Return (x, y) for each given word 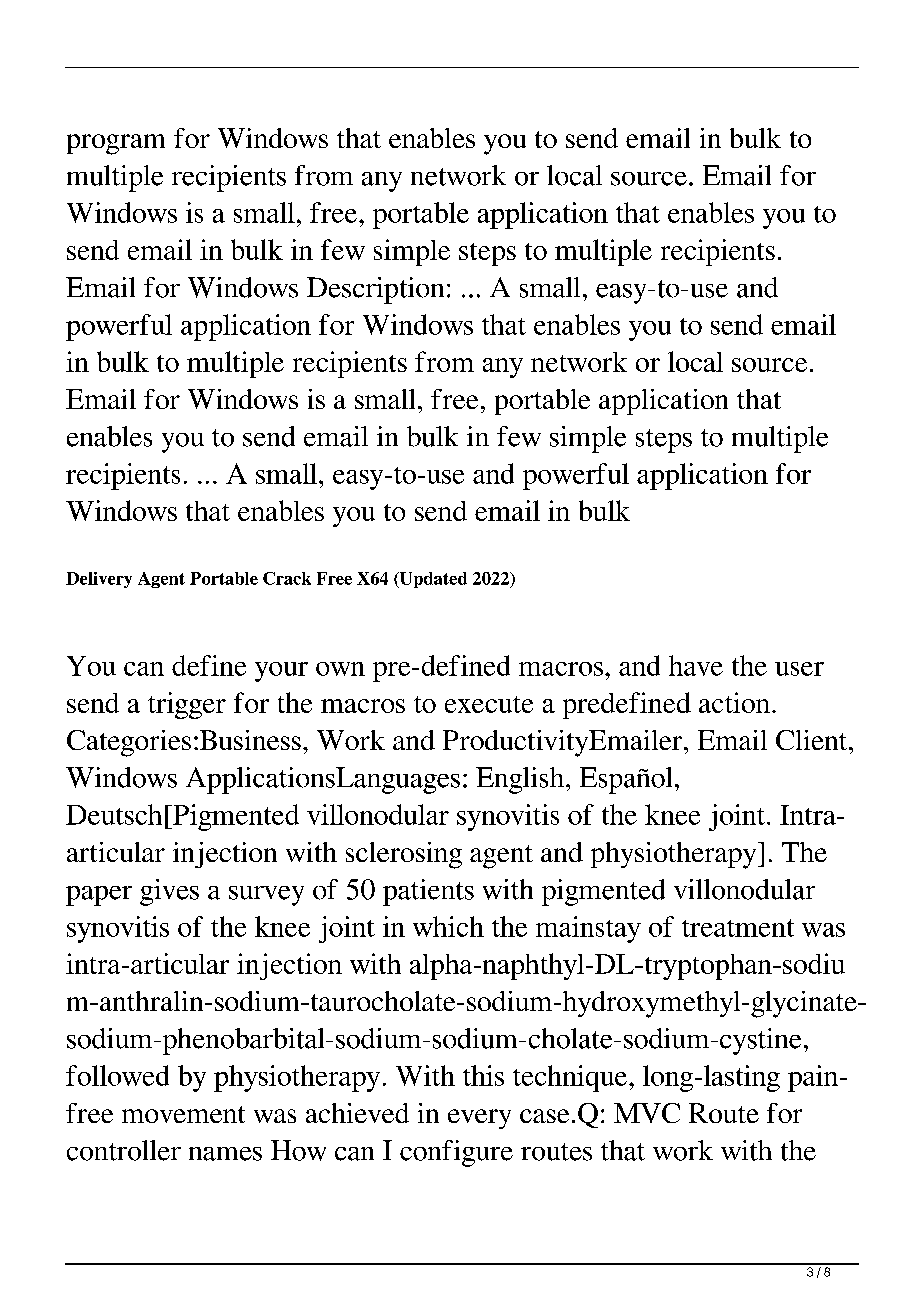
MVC (647, 1113)
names (225, 1154)
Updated (432, 580)
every (479, 1119)
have (696, 665)
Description (375, 290)
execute (489, 704)
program (116, 144)
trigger (187, 705)
